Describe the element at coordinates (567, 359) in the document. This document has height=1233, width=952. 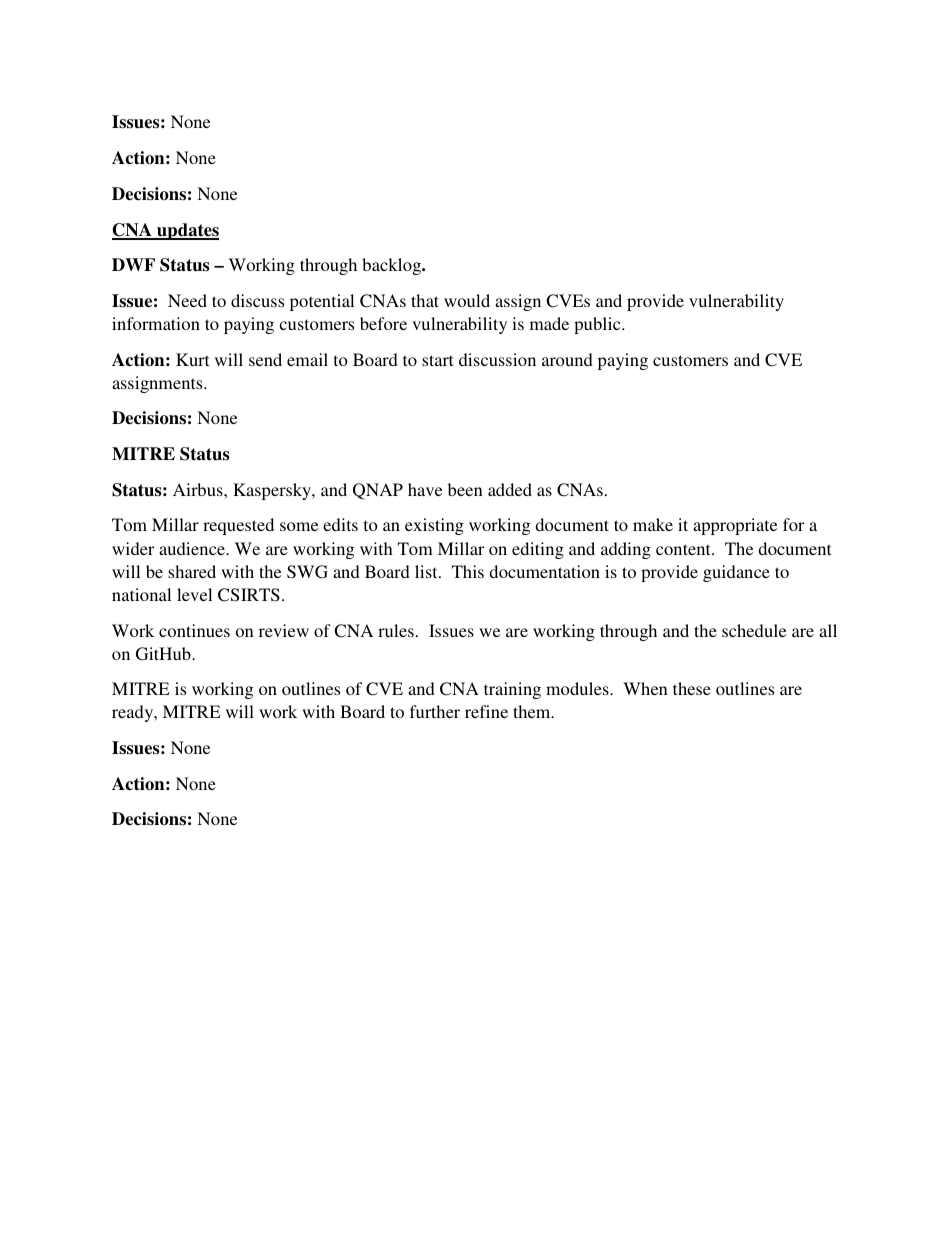
I see `around` at that location.
